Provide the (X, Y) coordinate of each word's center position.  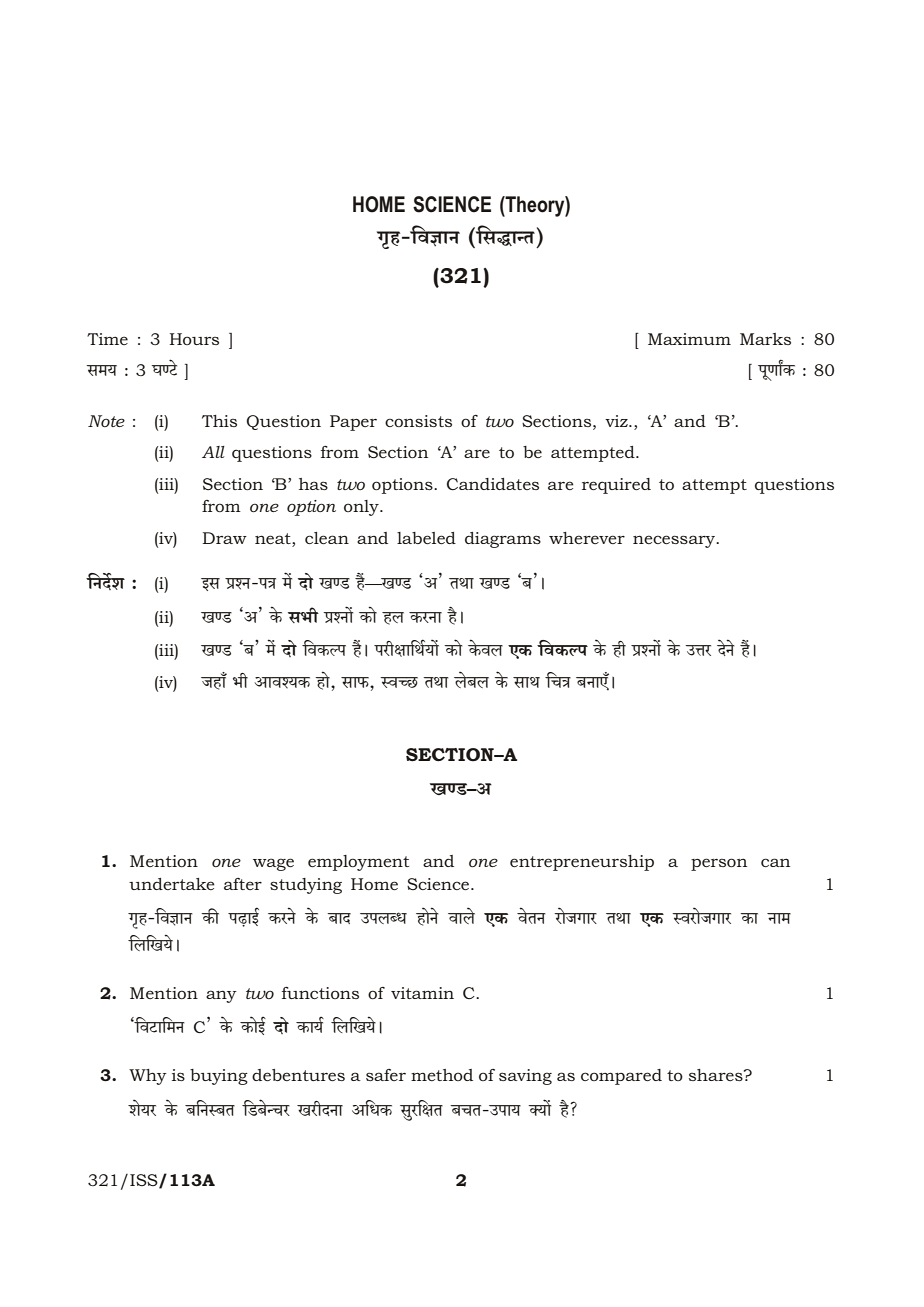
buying (219, 1077)
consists (418, 421)
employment (358, 863)
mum (709, 341)
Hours (194, 339)
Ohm (213, 682)
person (719, 864)
